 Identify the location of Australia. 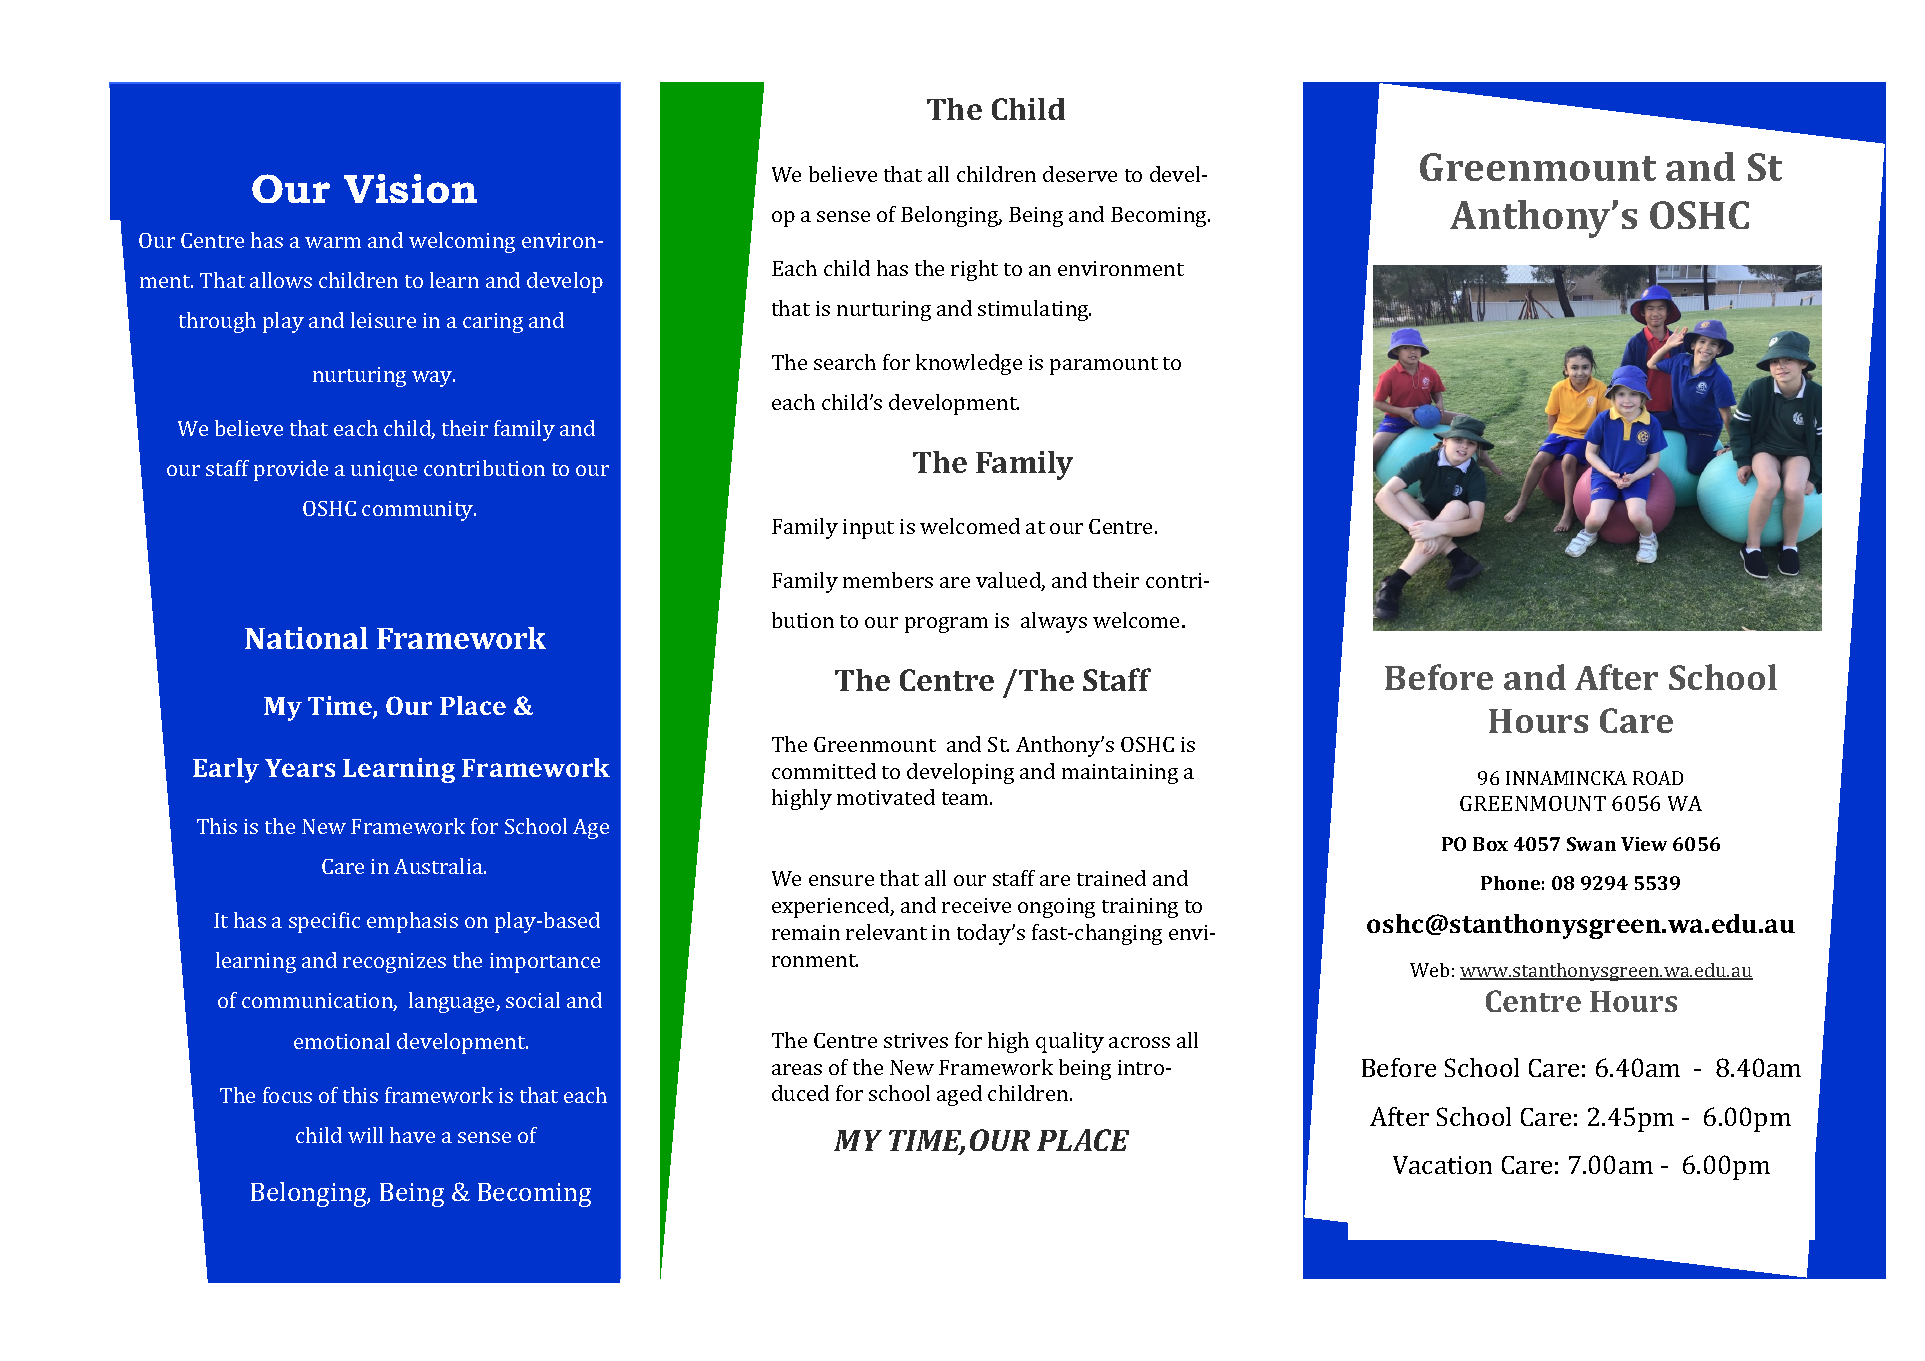
(439, 866).
